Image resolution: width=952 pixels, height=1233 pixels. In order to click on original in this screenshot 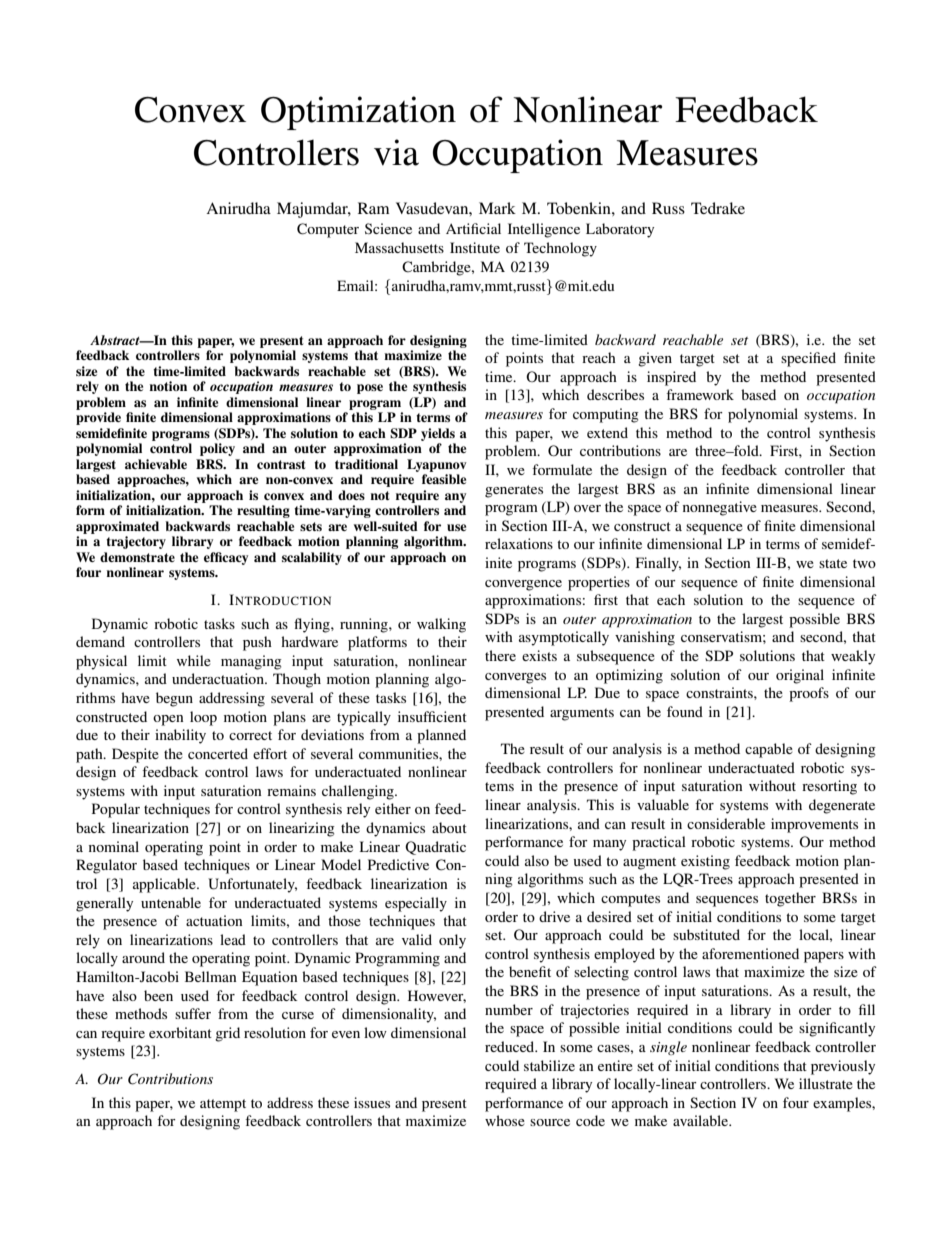, I will do `click(800, 676)`.
